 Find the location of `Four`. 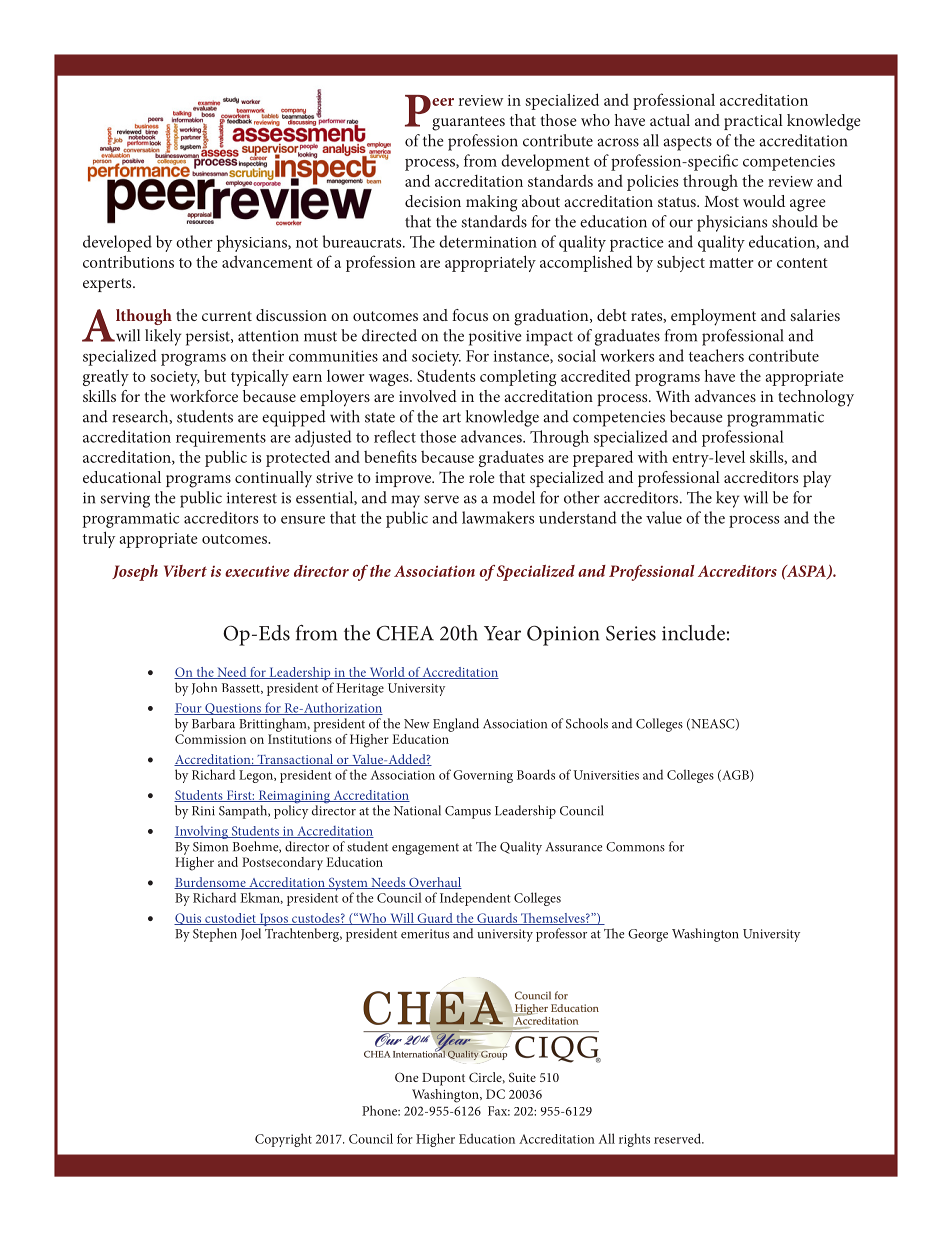

Four is located at coordinates (189, 709).
